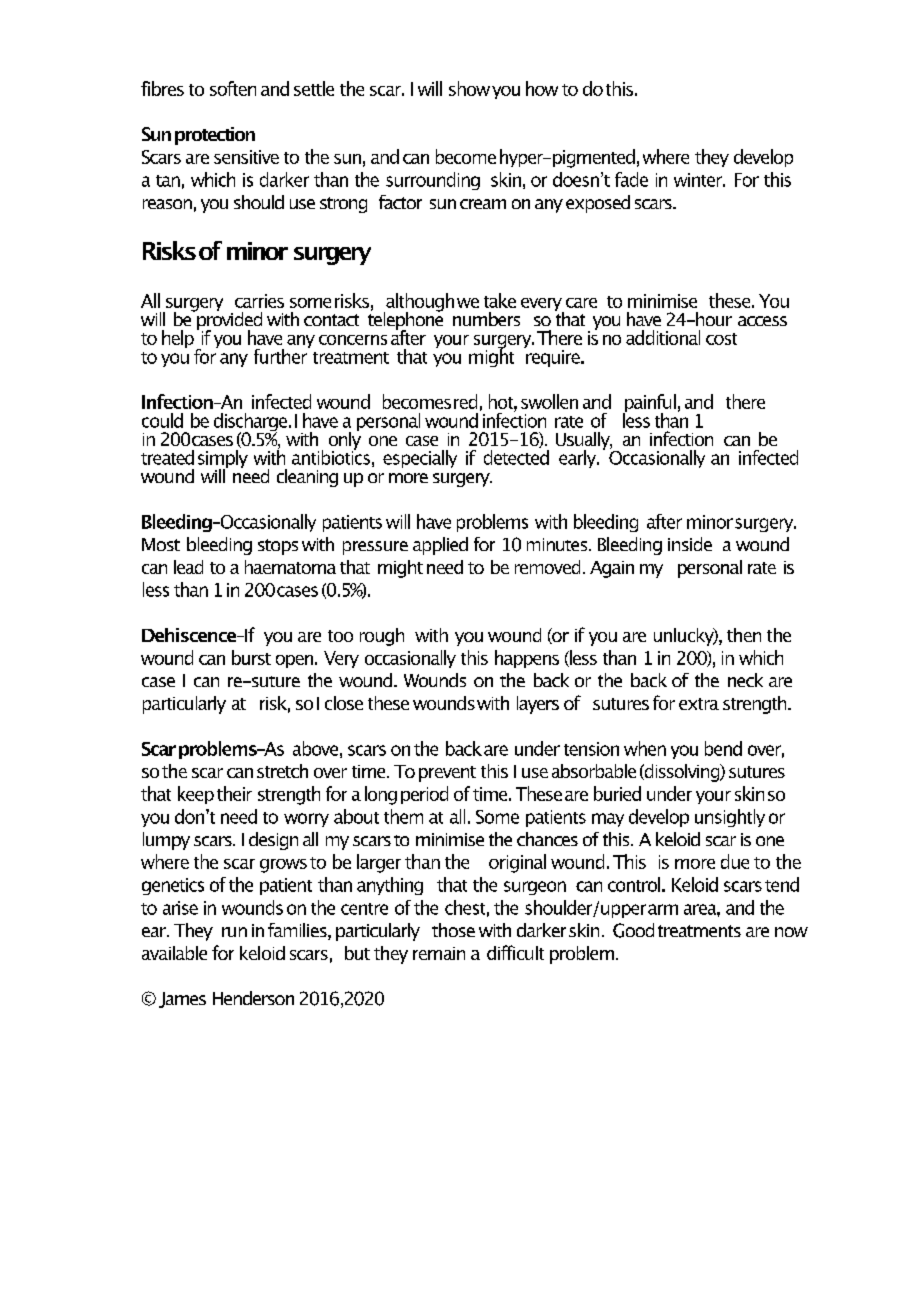 The width and height of the document is (924, 1305). I want to click on extra, so click(699, 704).
